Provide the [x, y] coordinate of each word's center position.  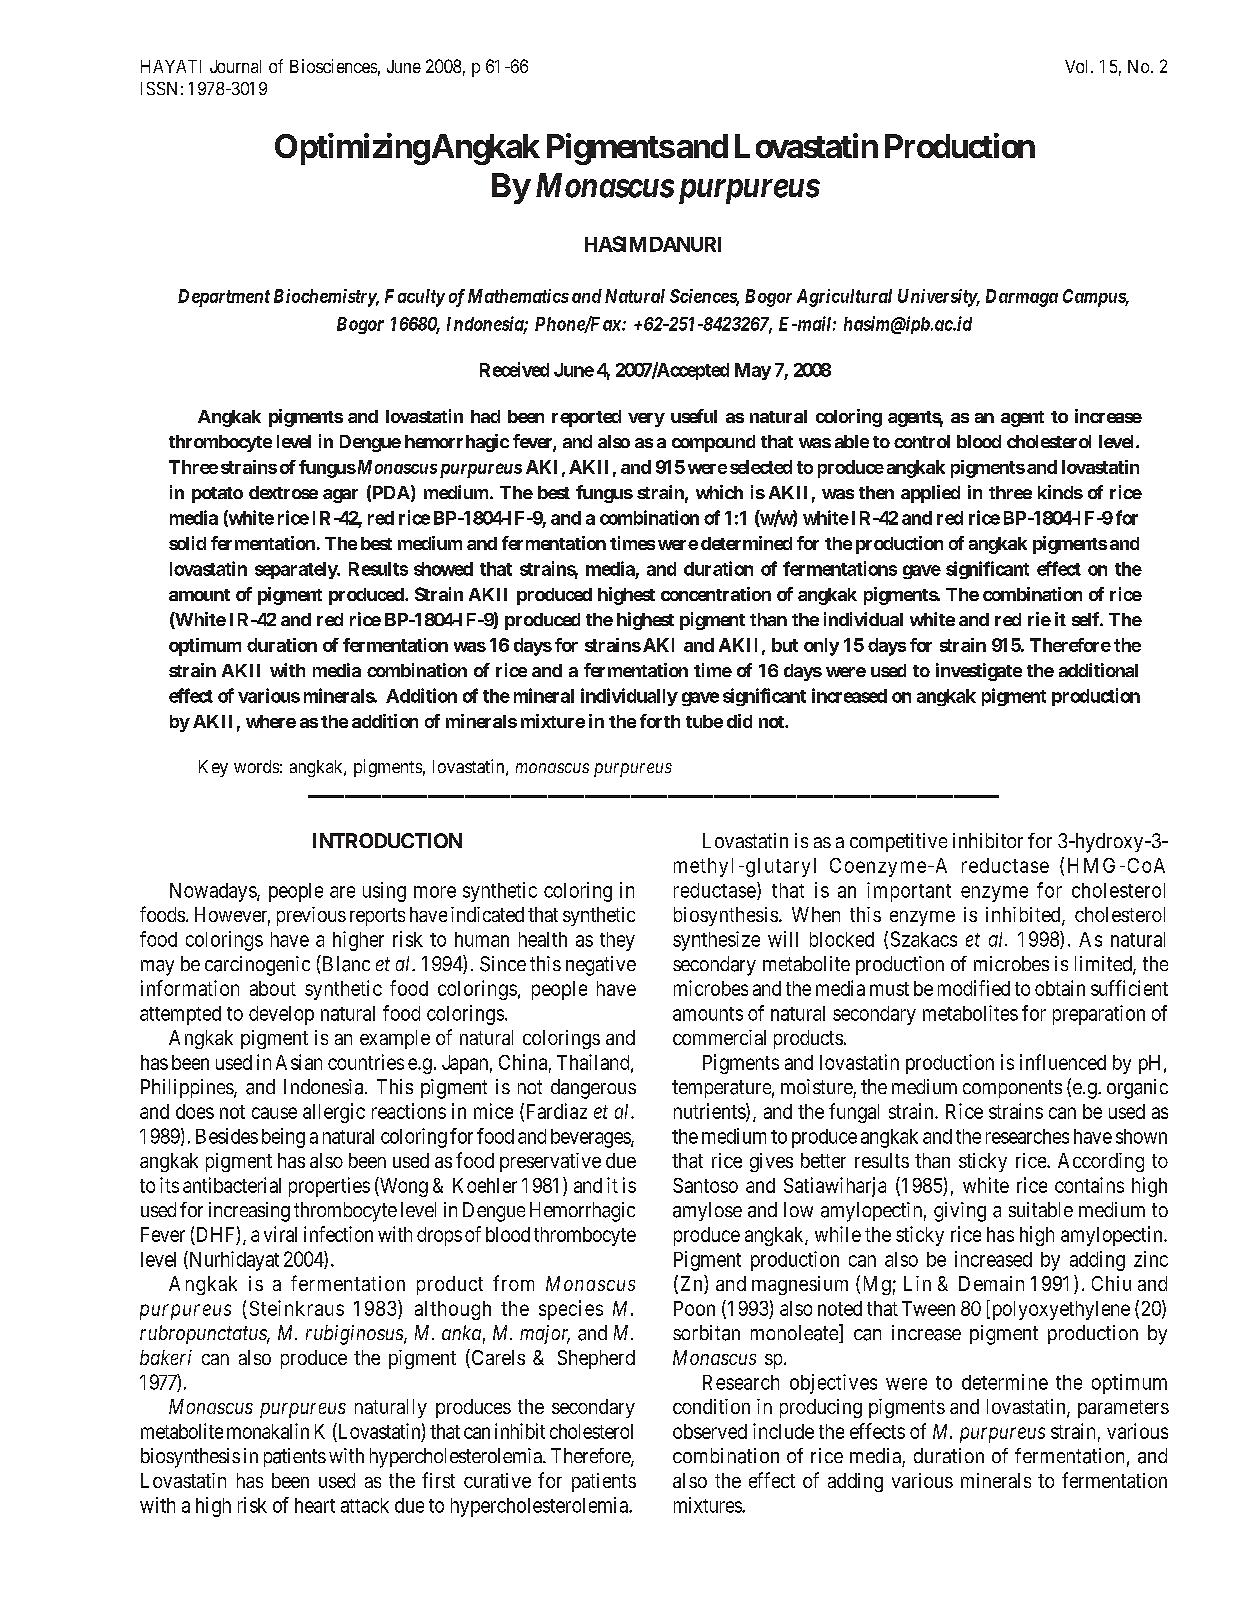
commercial [719, 1037]
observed [710, 1431]
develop [281, 1015]
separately [297, 570]
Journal [235, 66]
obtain [1060, 988]
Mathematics [518, 296]
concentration [716, 594]
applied [930, 494]
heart [315, 1505]
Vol [1078, 66]
